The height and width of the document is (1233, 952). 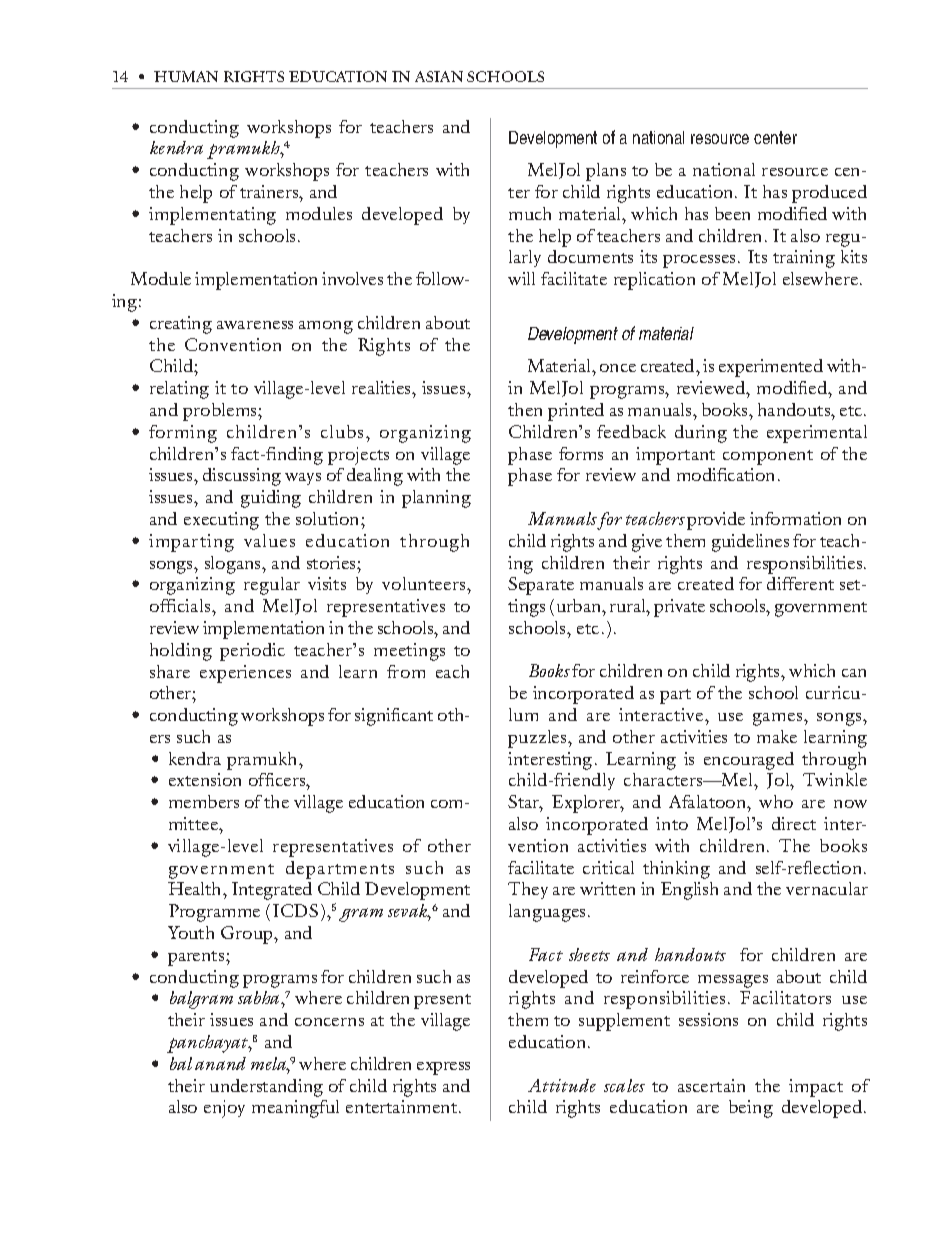 I want to click on center, so click(x=775, y=137).
